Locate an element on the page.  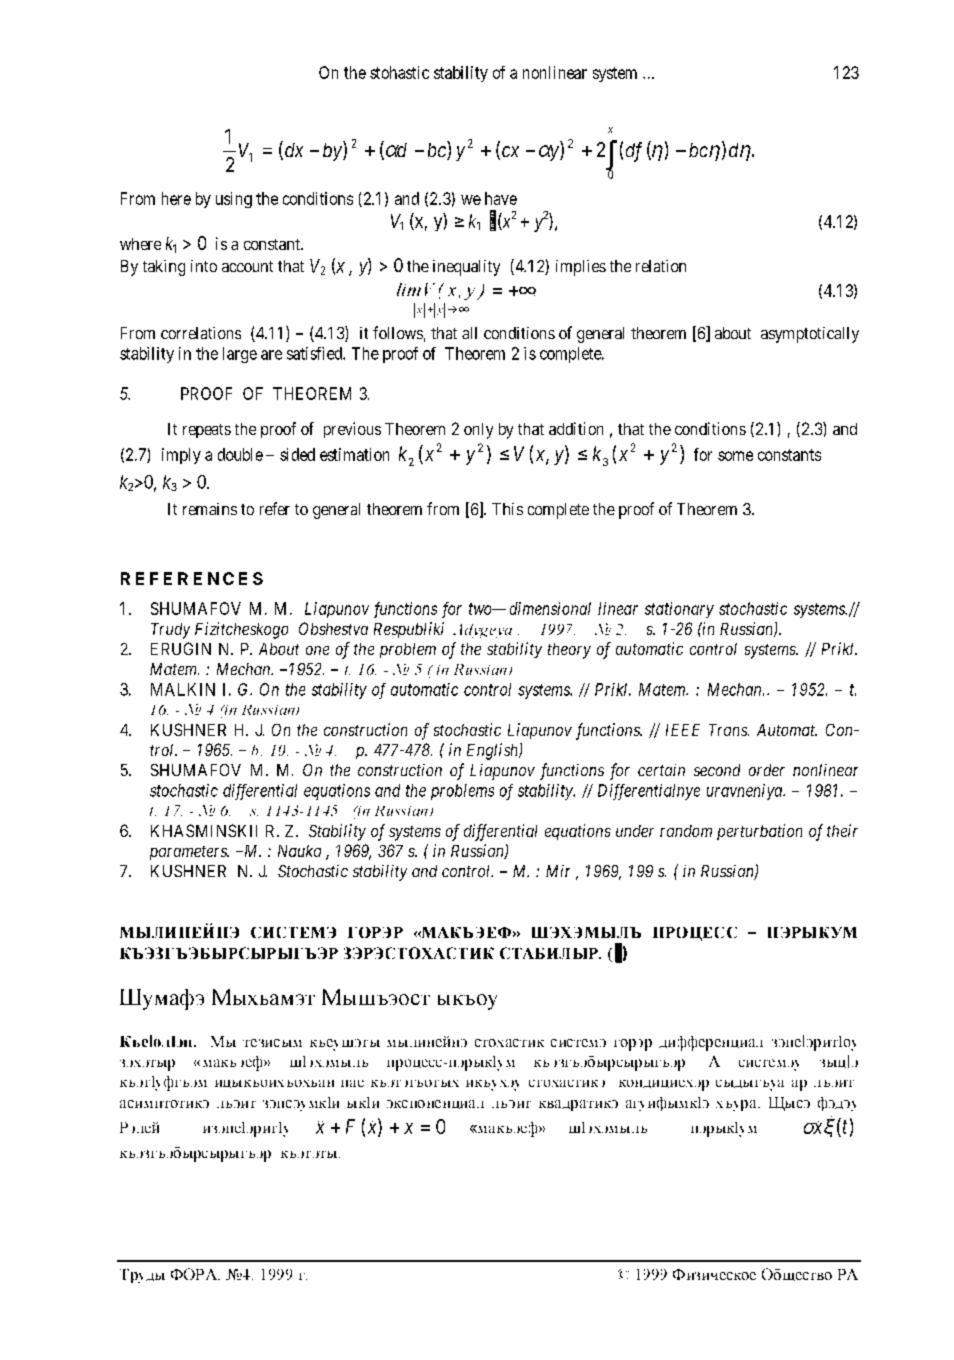
some is located at coordinates (735, 456).
